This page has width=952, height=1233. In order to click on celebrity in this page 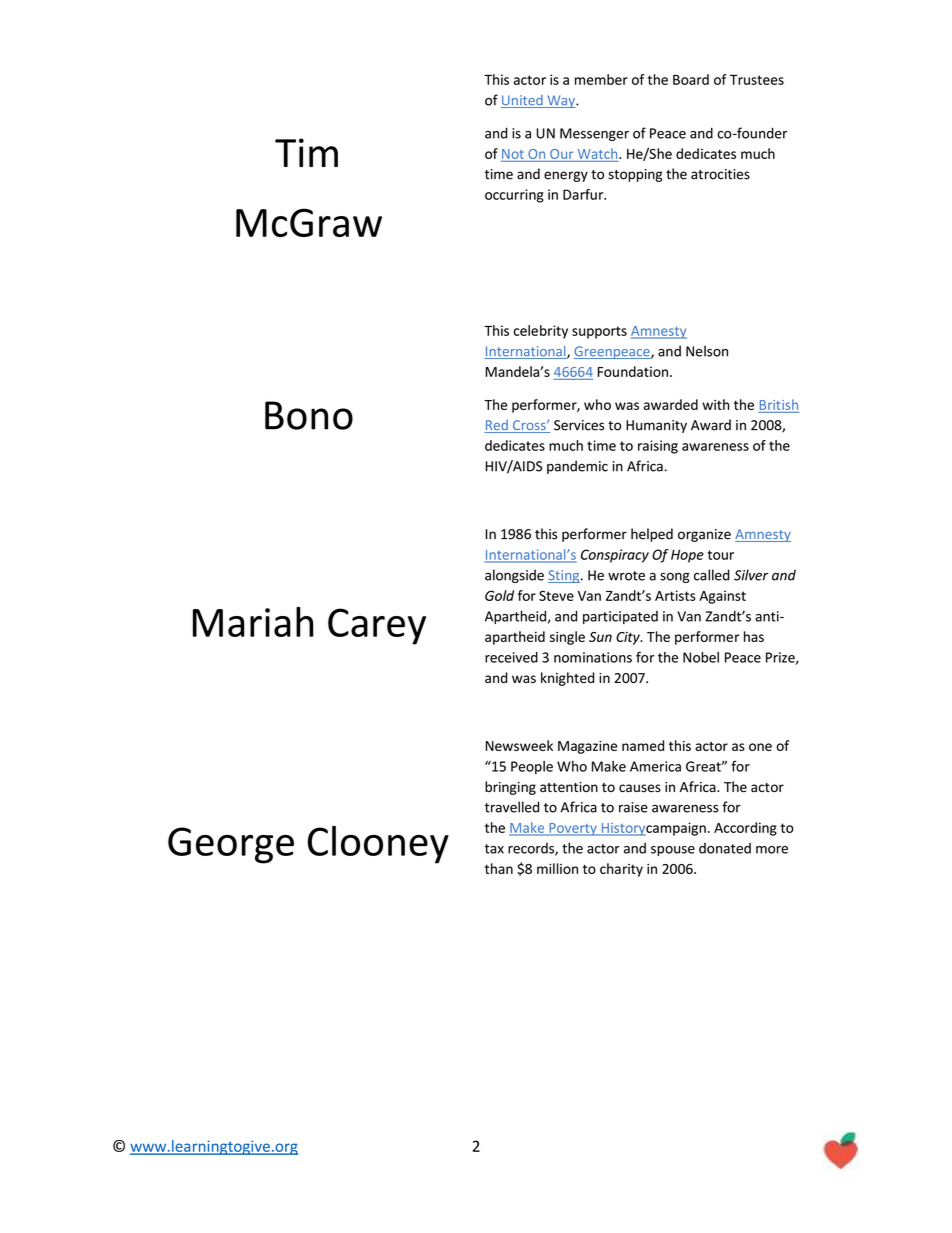, I will do `click(541, 332)`.
